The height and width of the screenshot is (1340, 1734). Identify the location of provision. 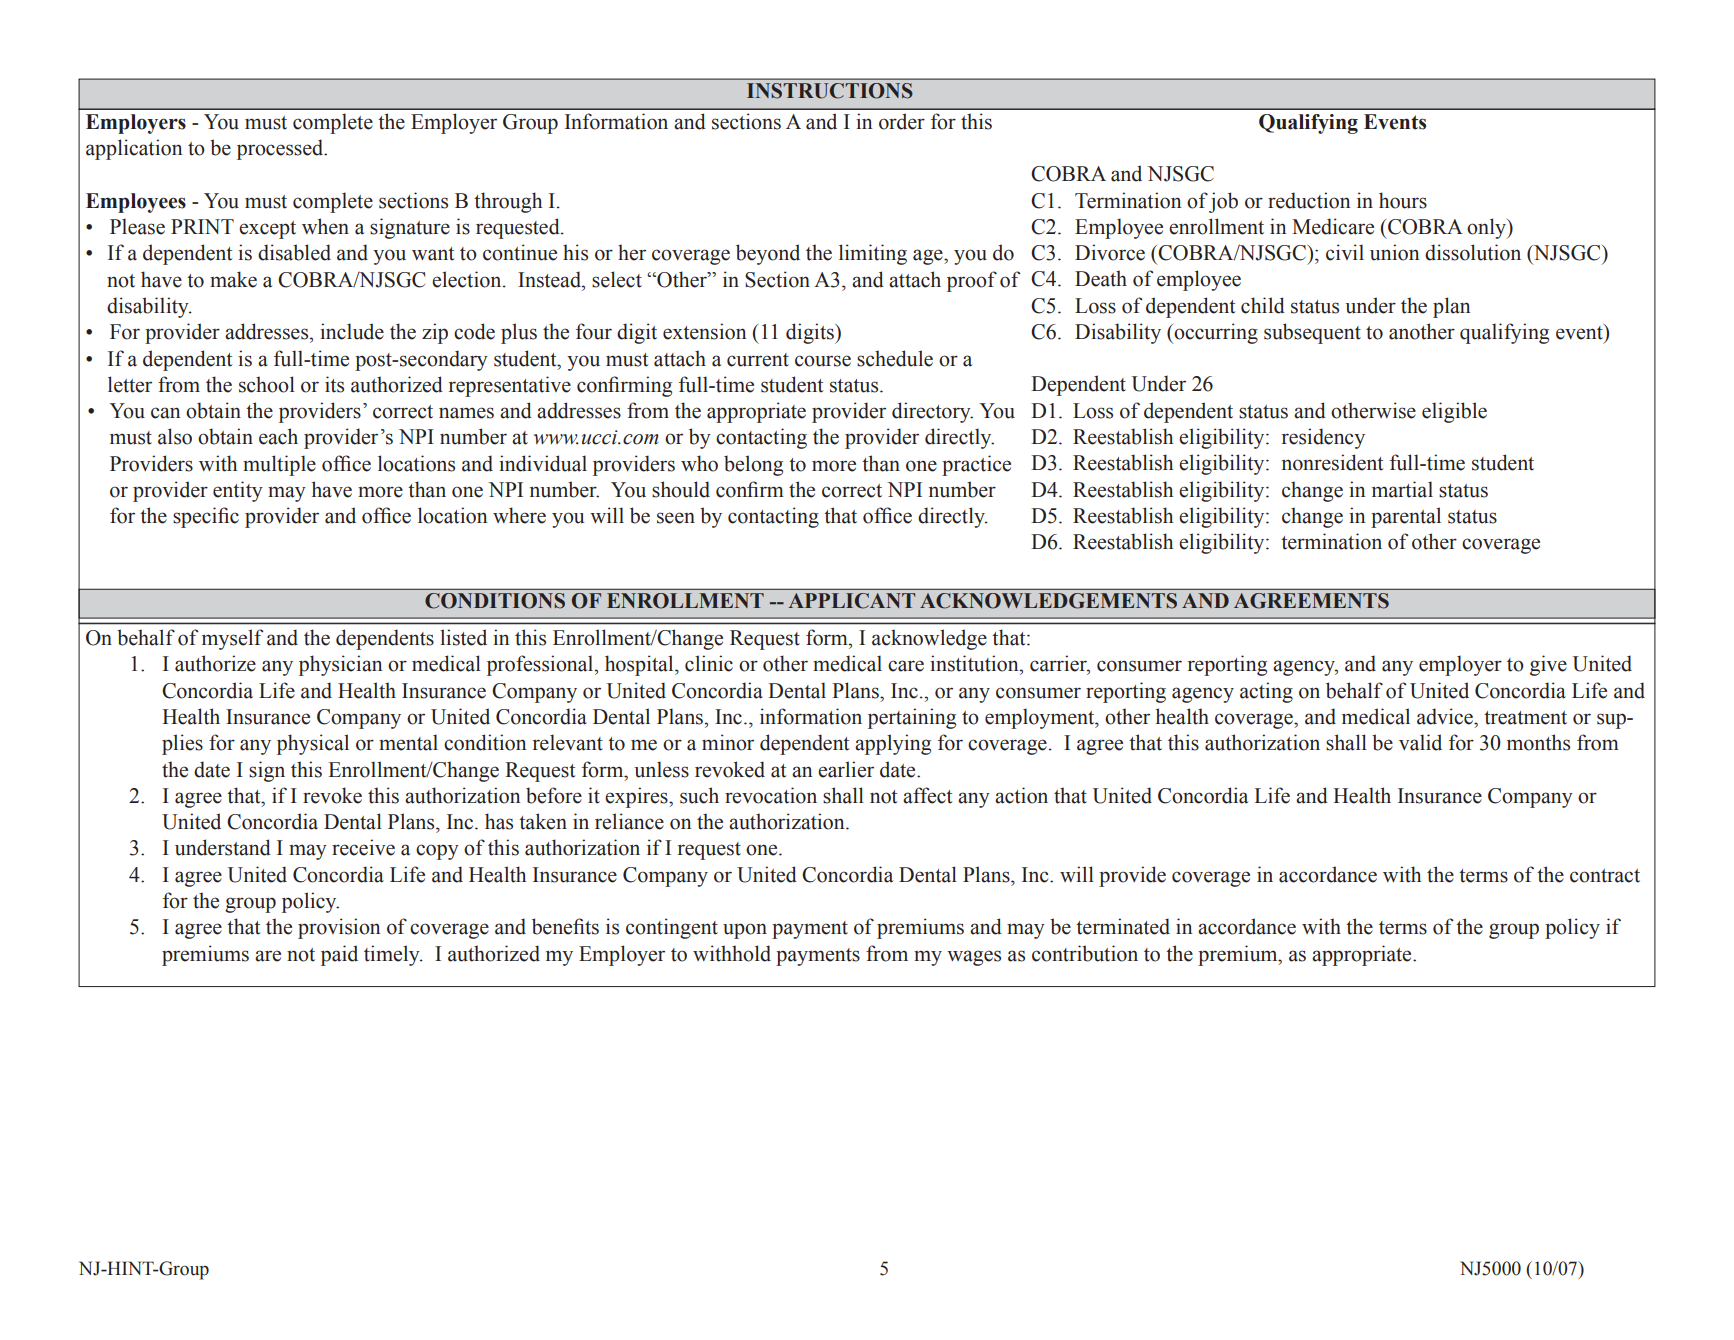
(339, 928).
